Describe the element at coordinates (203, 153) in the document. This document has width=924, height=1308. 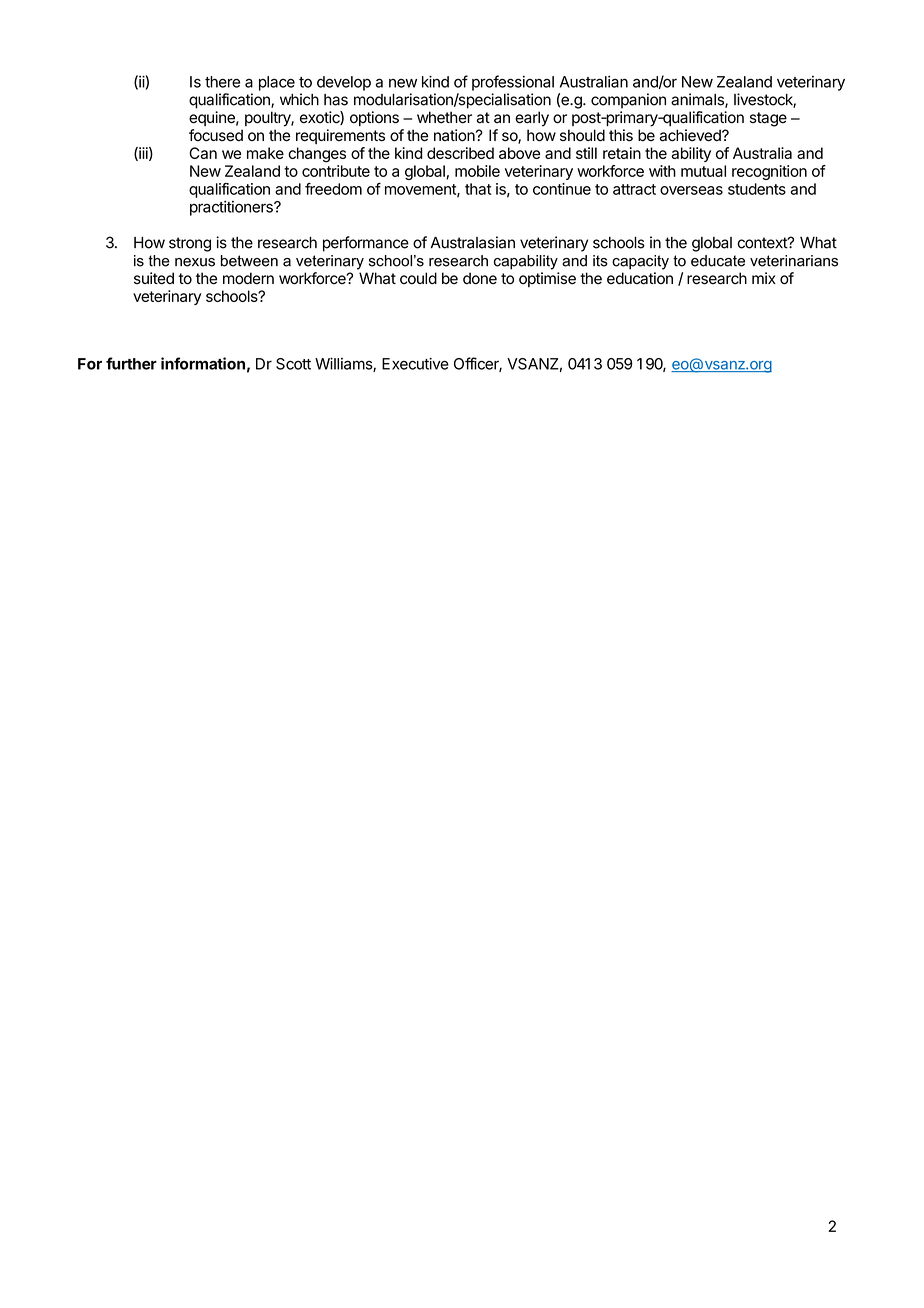
I see `Can` at that location.
